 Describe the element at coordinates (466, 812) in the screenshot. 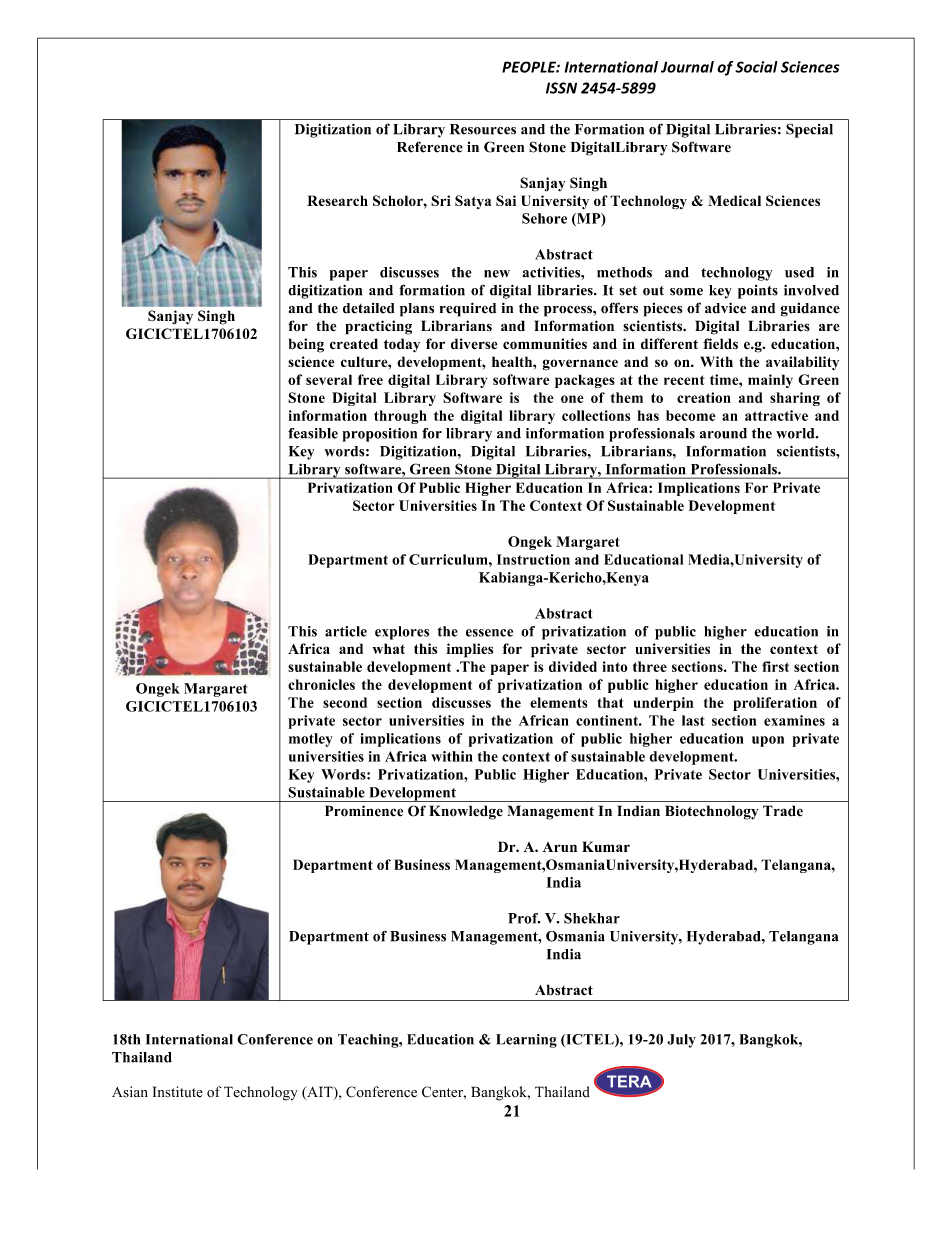

I see `Knowledge` at that location.
